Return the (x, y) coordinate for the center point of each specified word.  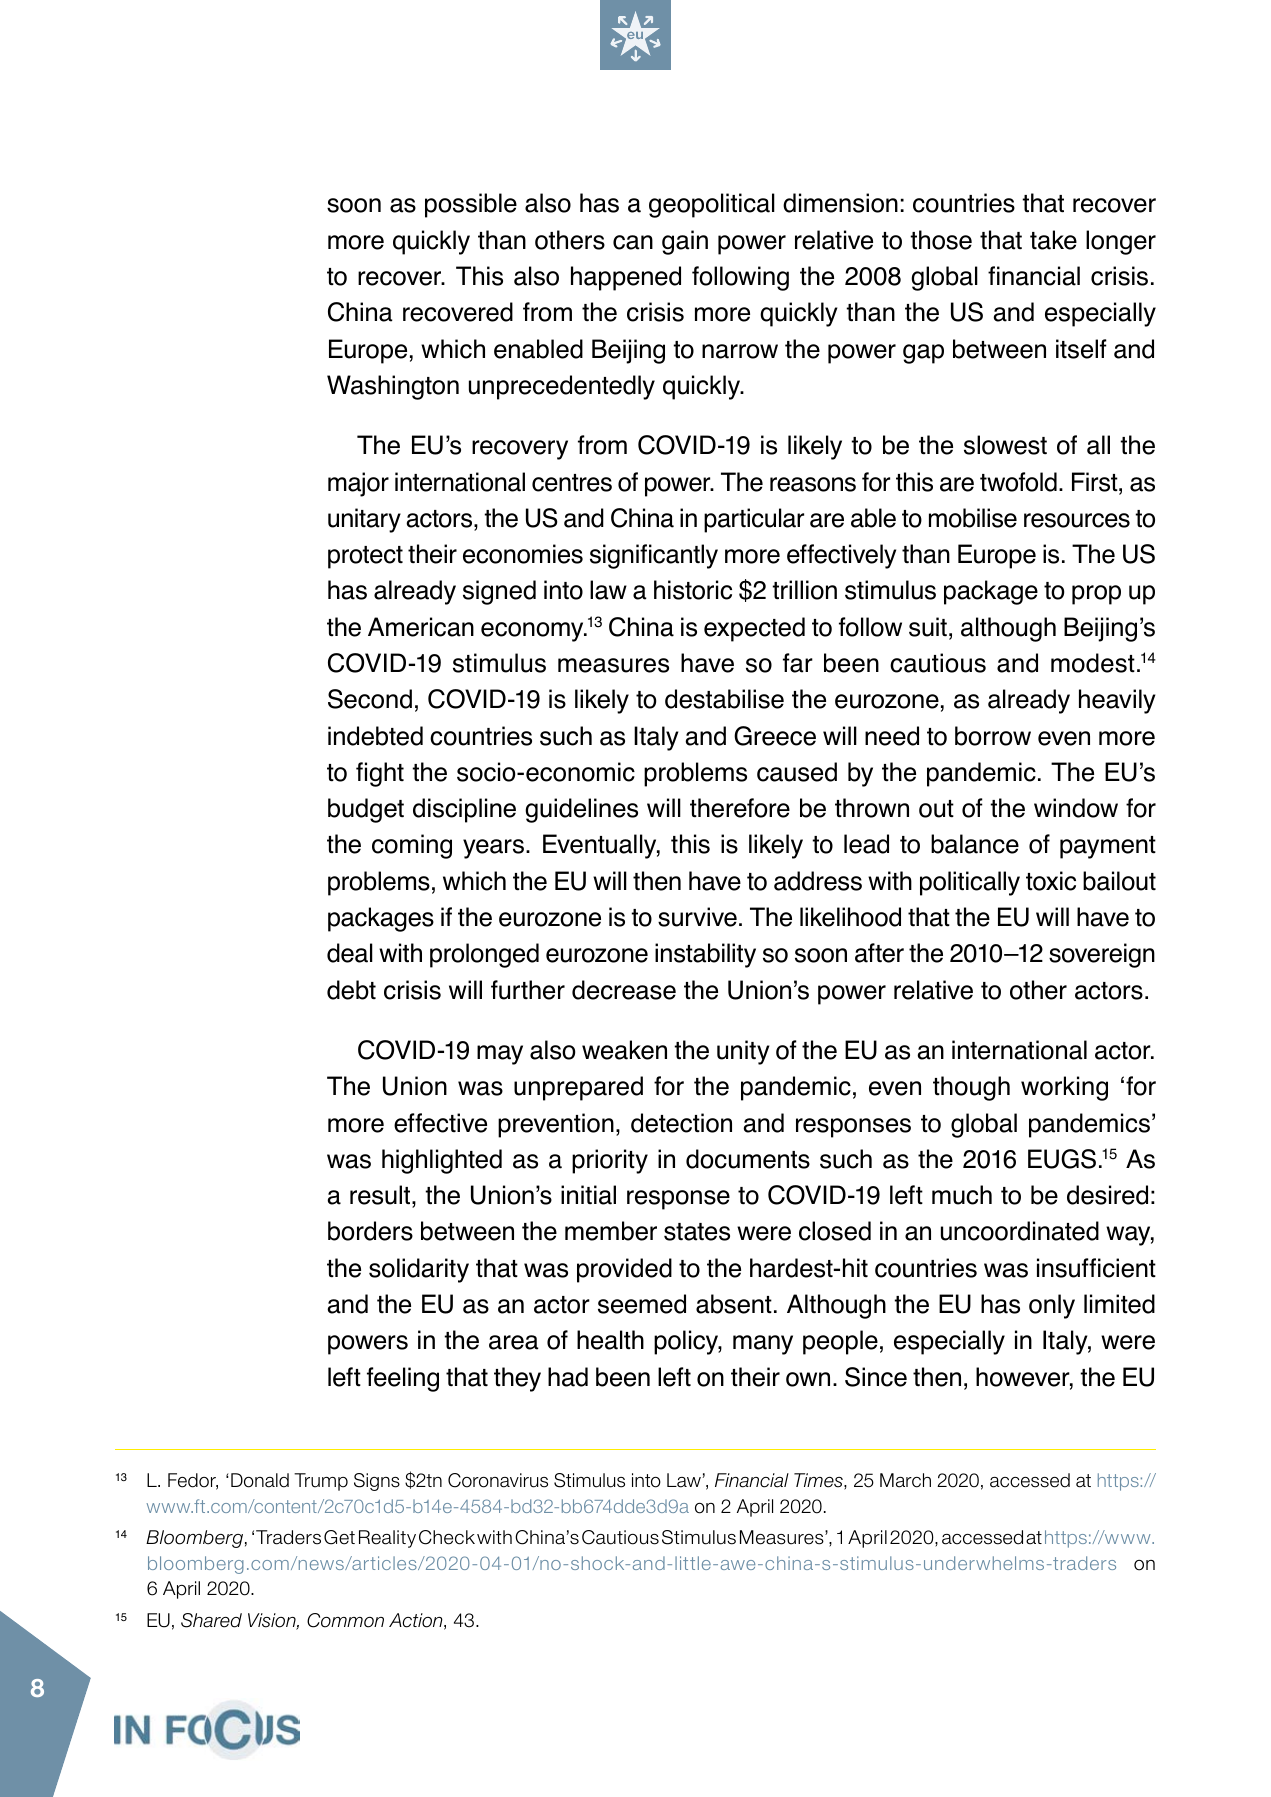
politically (970, 883)
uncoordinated (1020, 1231)
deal (350, 953)
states (697, 1232)
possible (471, 205)
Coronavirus (498, 1480)
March (905, 1480)
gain (685, 242)
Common (345, 1620)
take (1053, 240)
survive (697, 917)
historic (693, 590)
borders (370, 1231)
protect (365, 557)
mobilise (973, 518)
